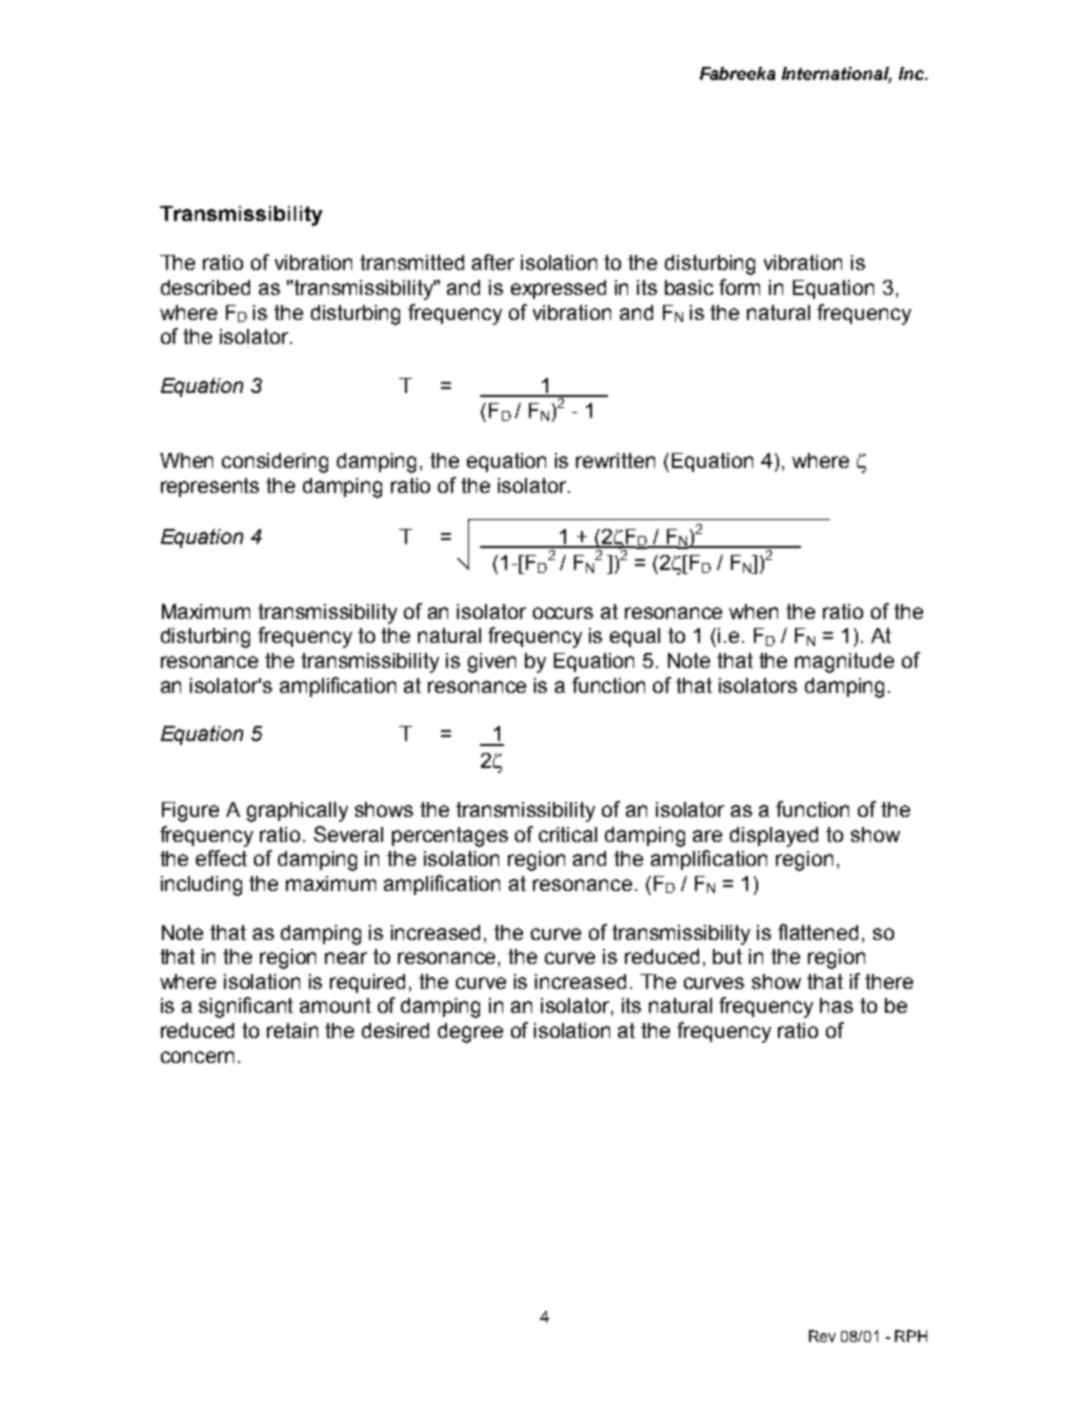  Describe the element at coordinates (844, 663) in the image. I see `magnitude` at that location.
